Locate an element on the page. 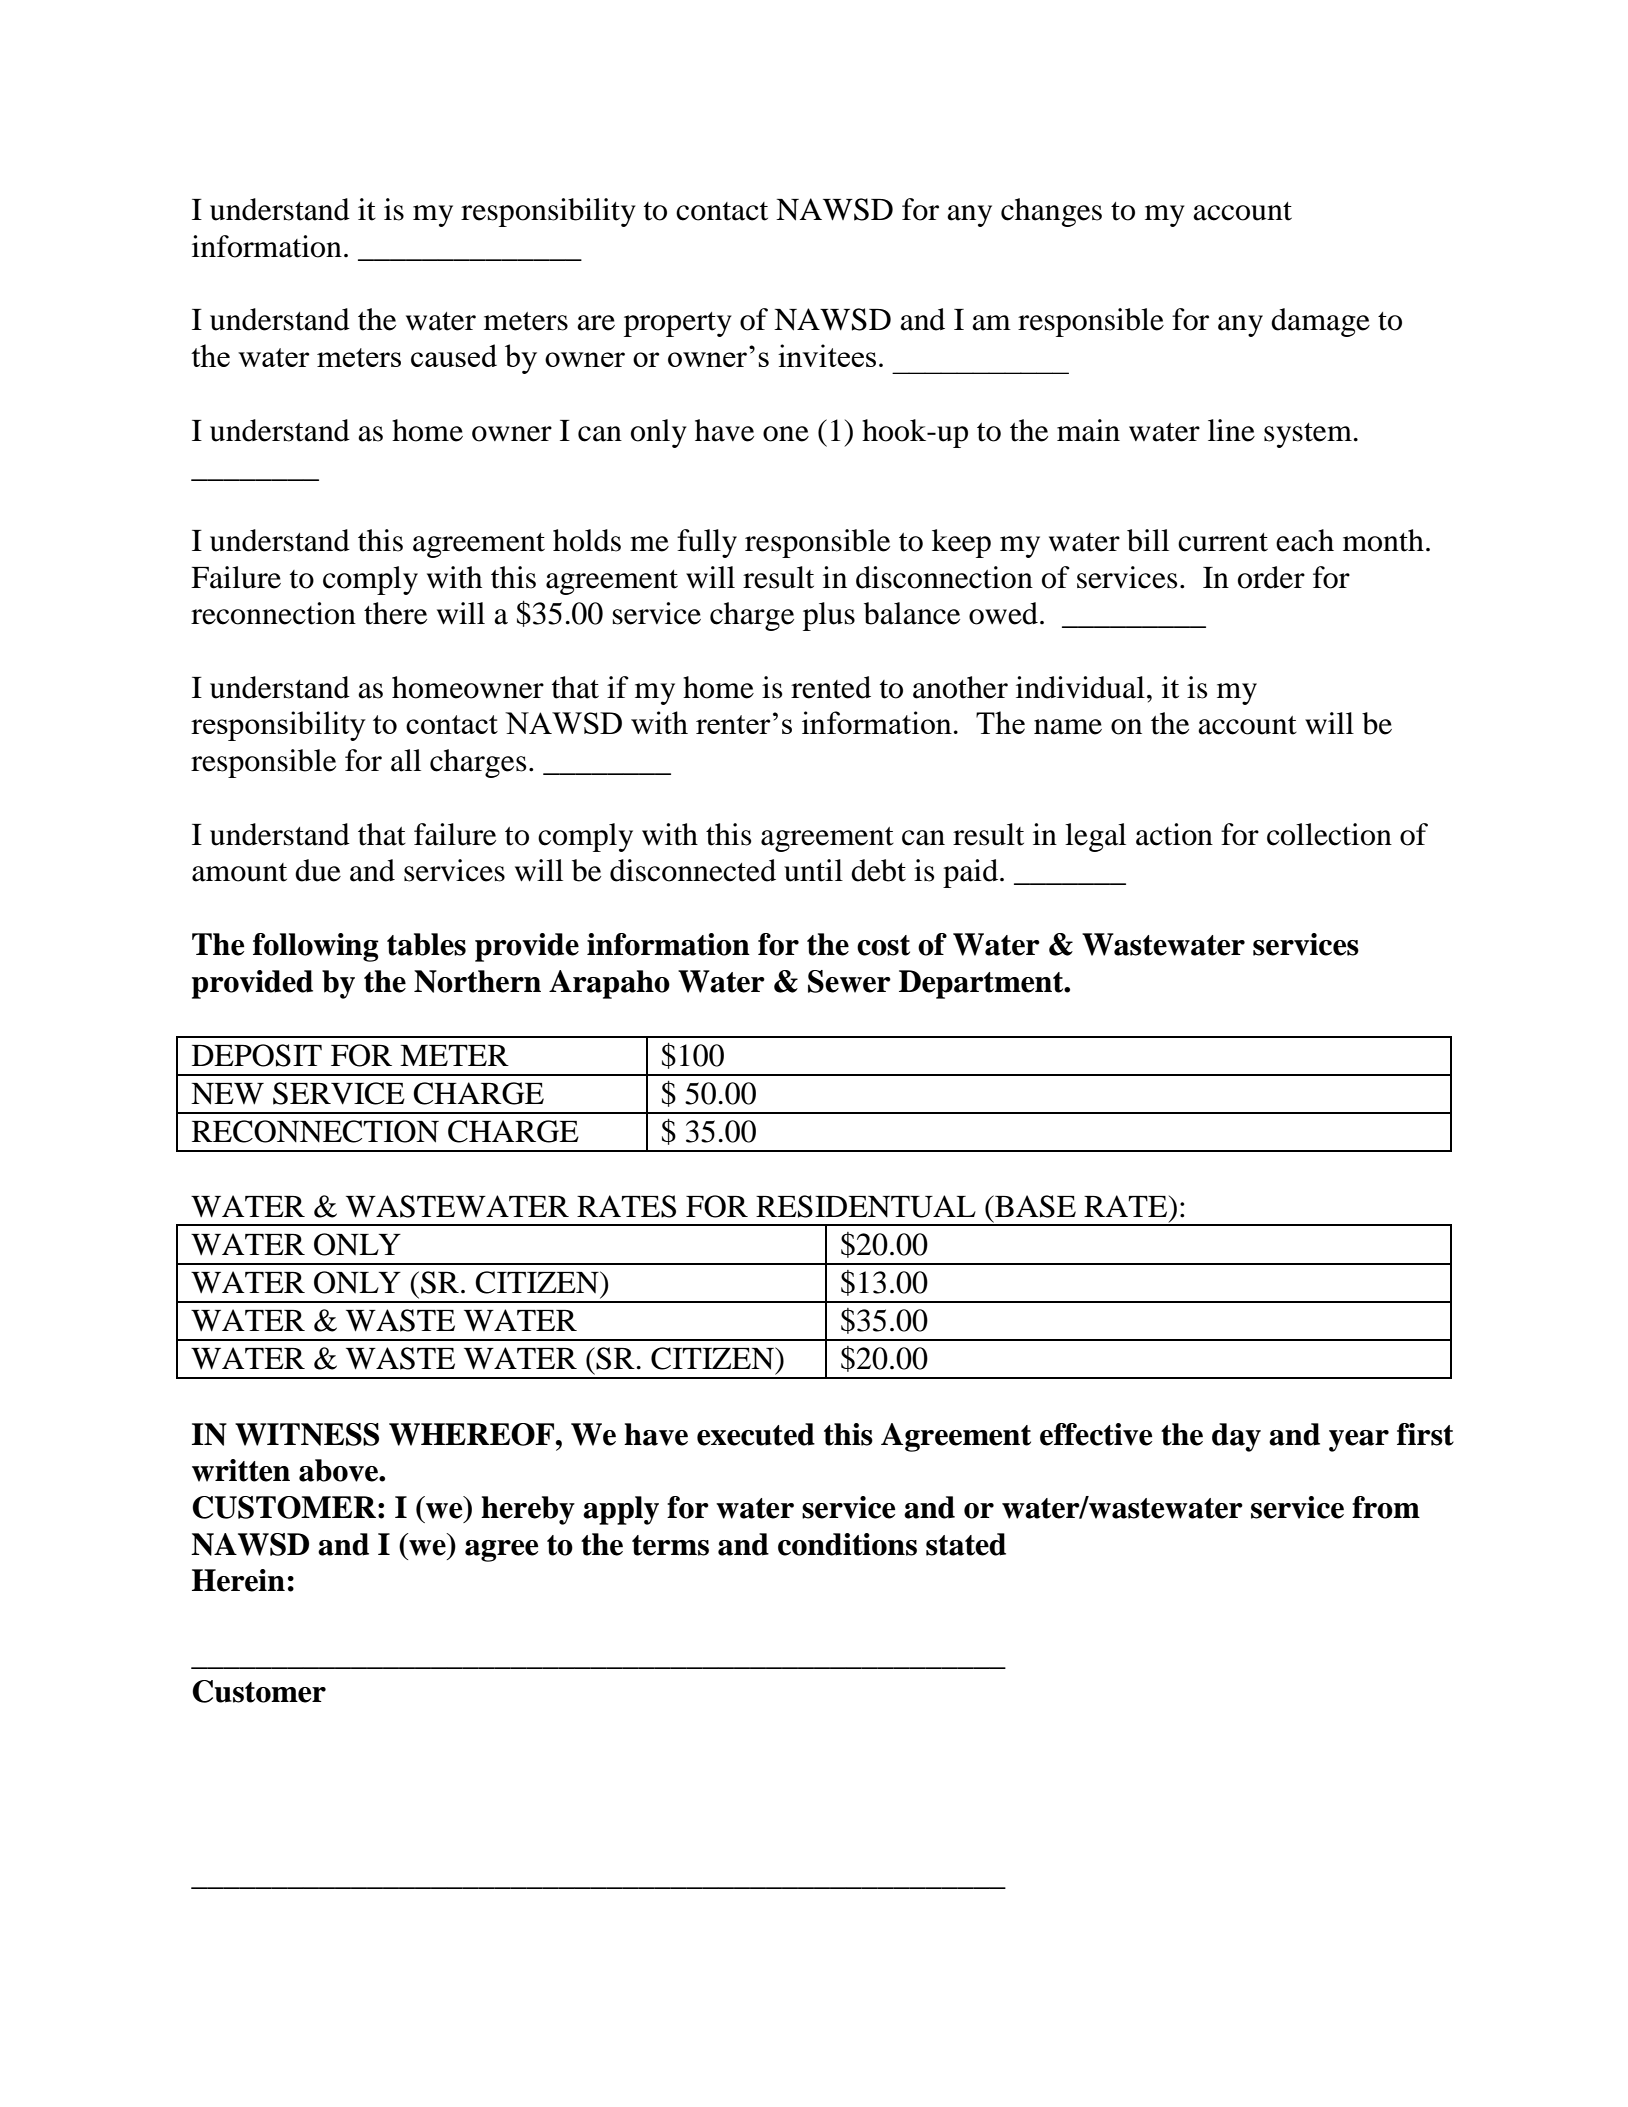  Herein is located at coordinates (238, 1580).
